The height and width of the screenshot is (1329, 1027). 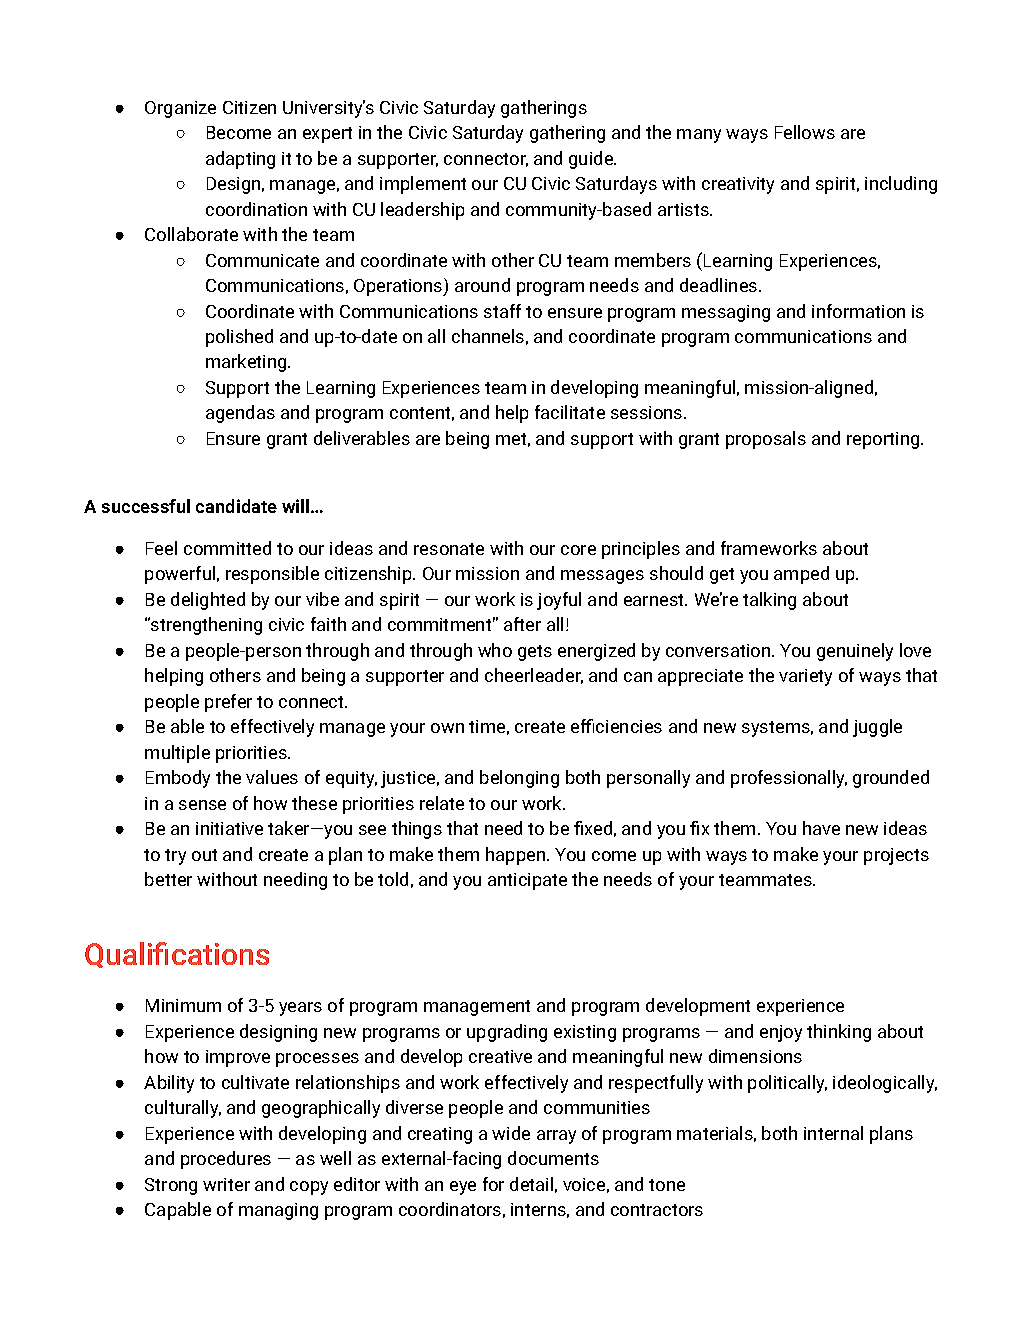 What do you see at coordinates (805, 132) in the screenshot?
I see `Fellows` at bounding box center [805, 132].
